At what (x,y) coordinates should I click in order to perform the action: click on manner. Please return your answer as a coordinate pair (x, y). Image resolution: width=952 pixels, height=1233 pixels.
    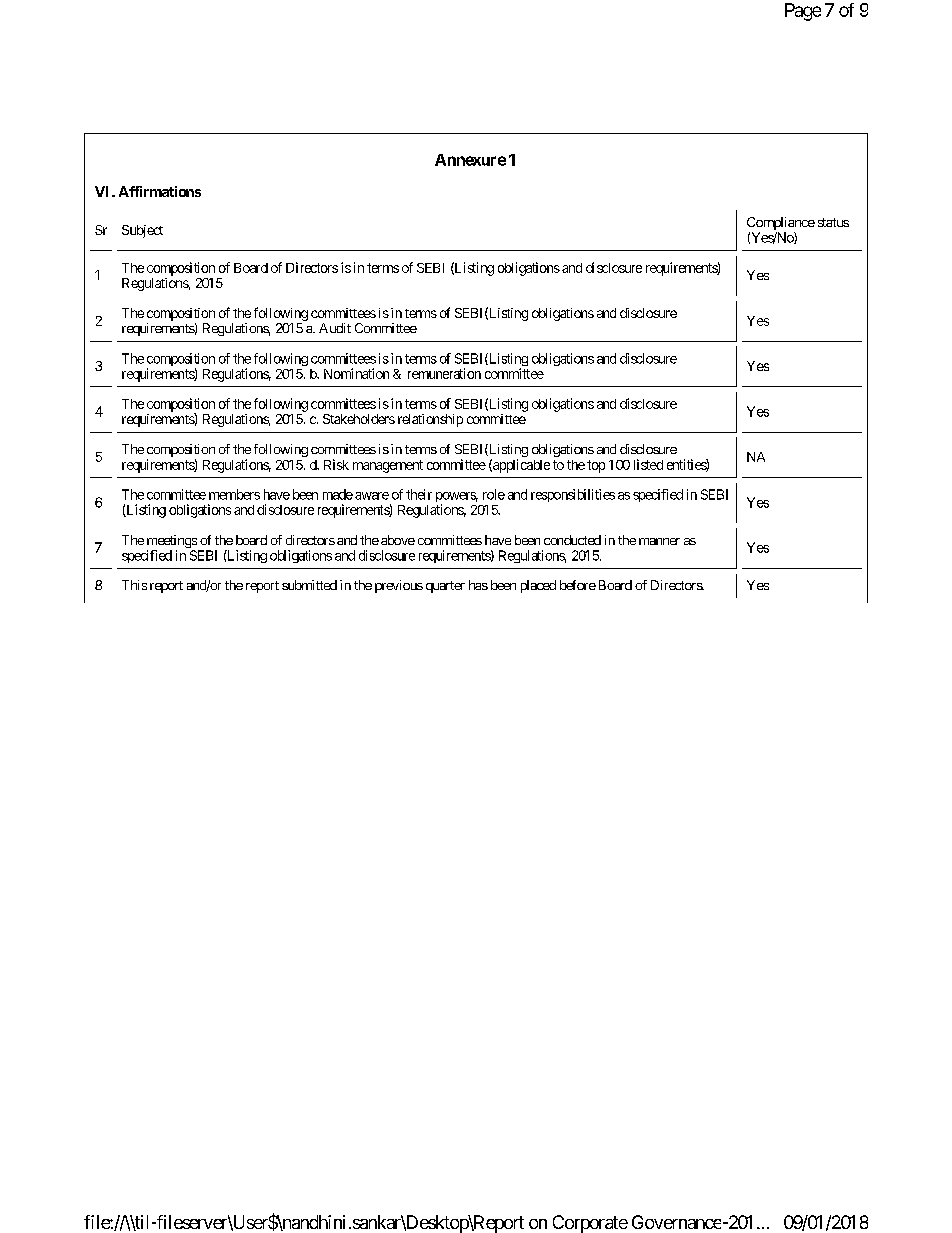
    Looking at the image, I should click on (659, 541).
